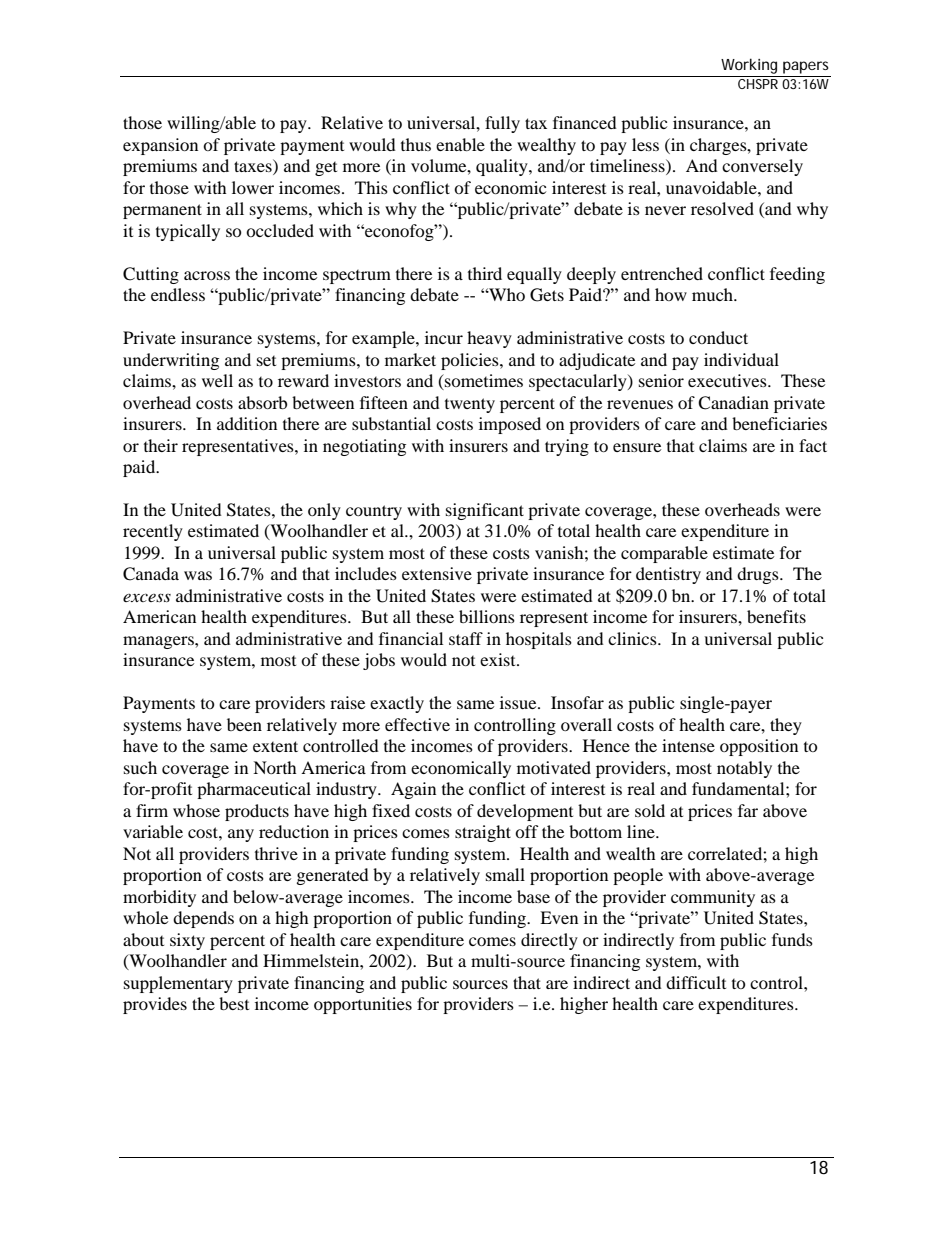 This page has height=1233, width=952. Describe the element at coordinates (417, 724) in the page. I see `effective` at that location.
